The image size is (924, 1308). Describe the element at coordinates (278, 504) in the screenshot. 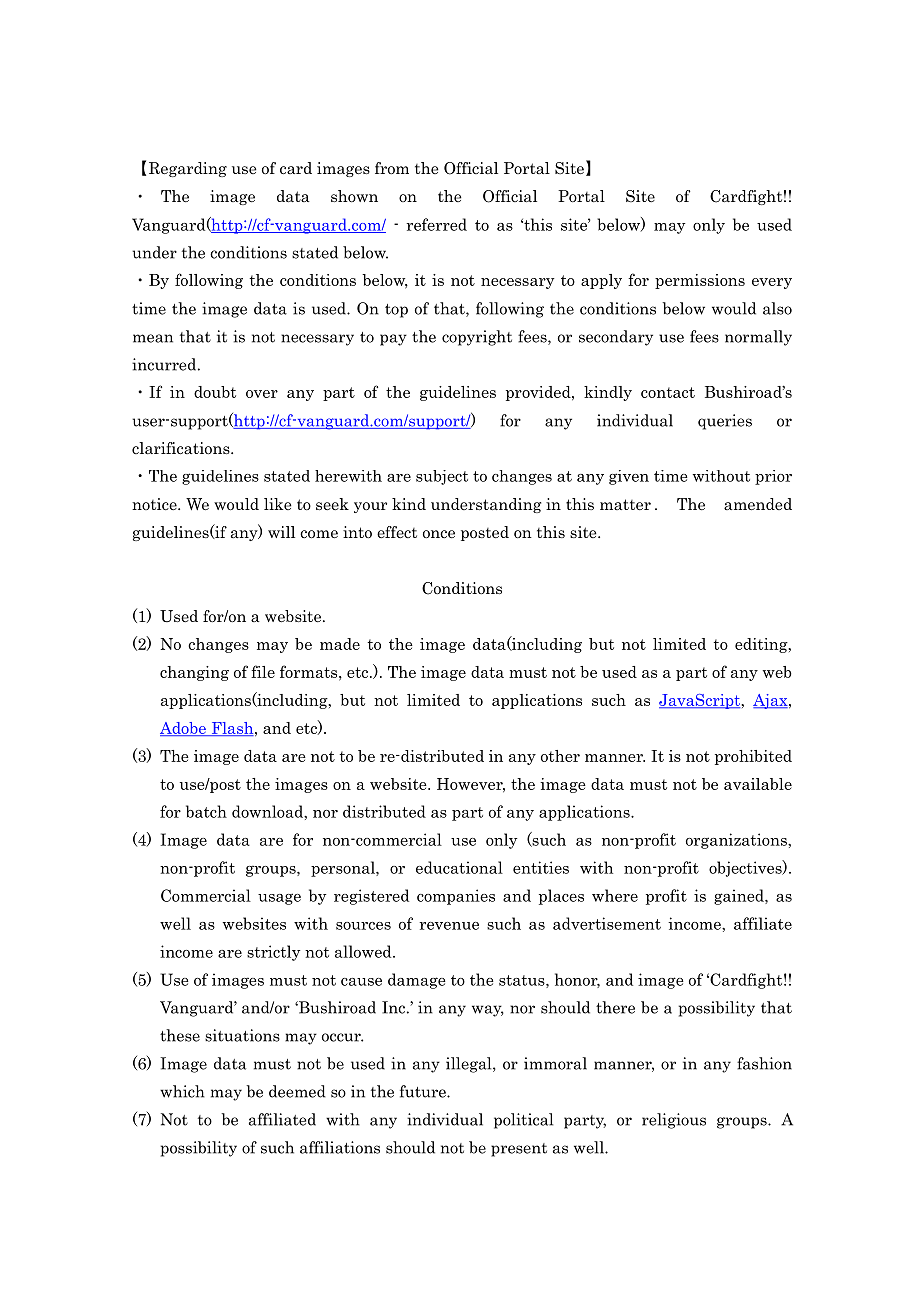

I see `like` at that location.
